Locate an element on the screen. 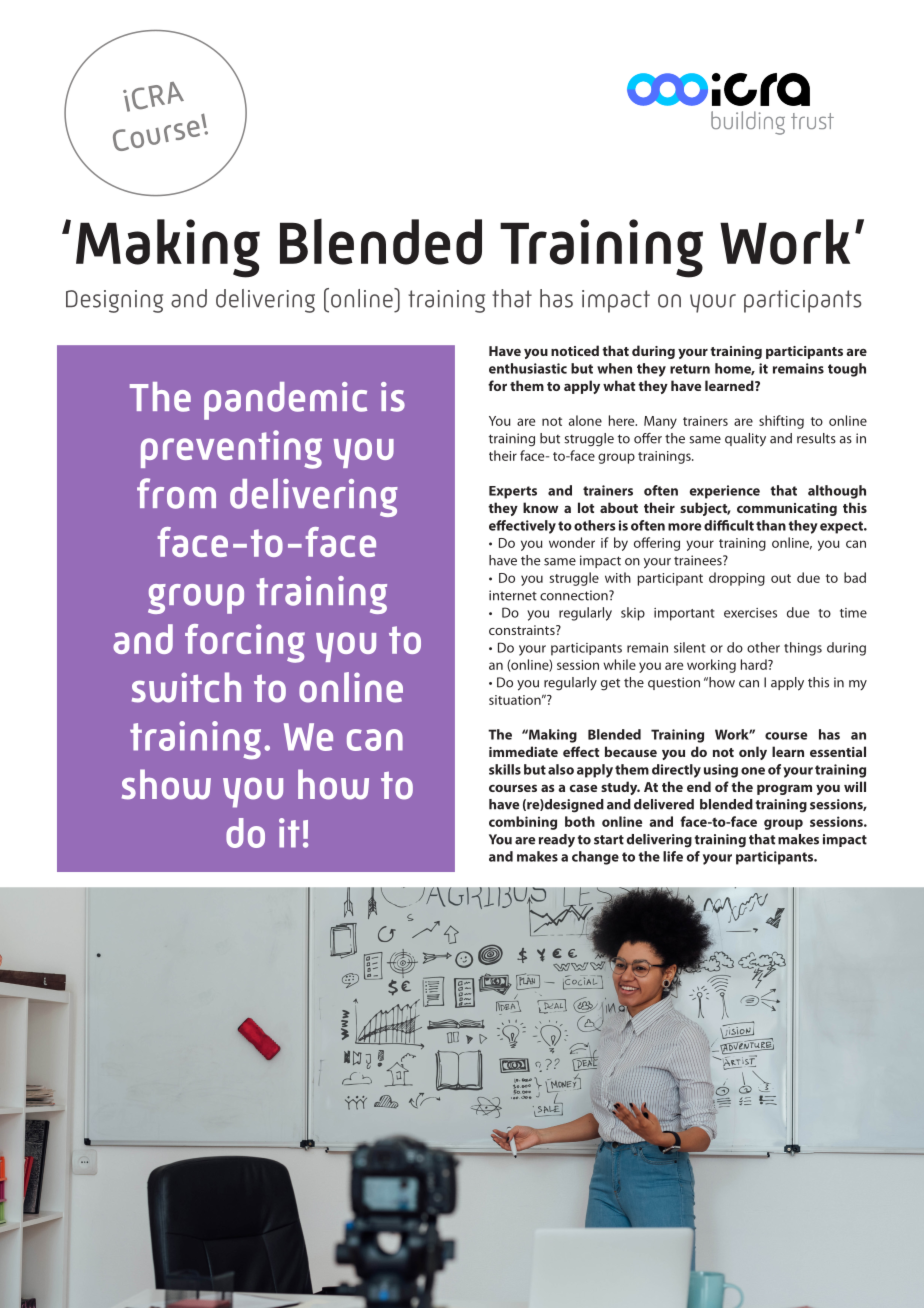  combining is located at coordinates (523, 823).
